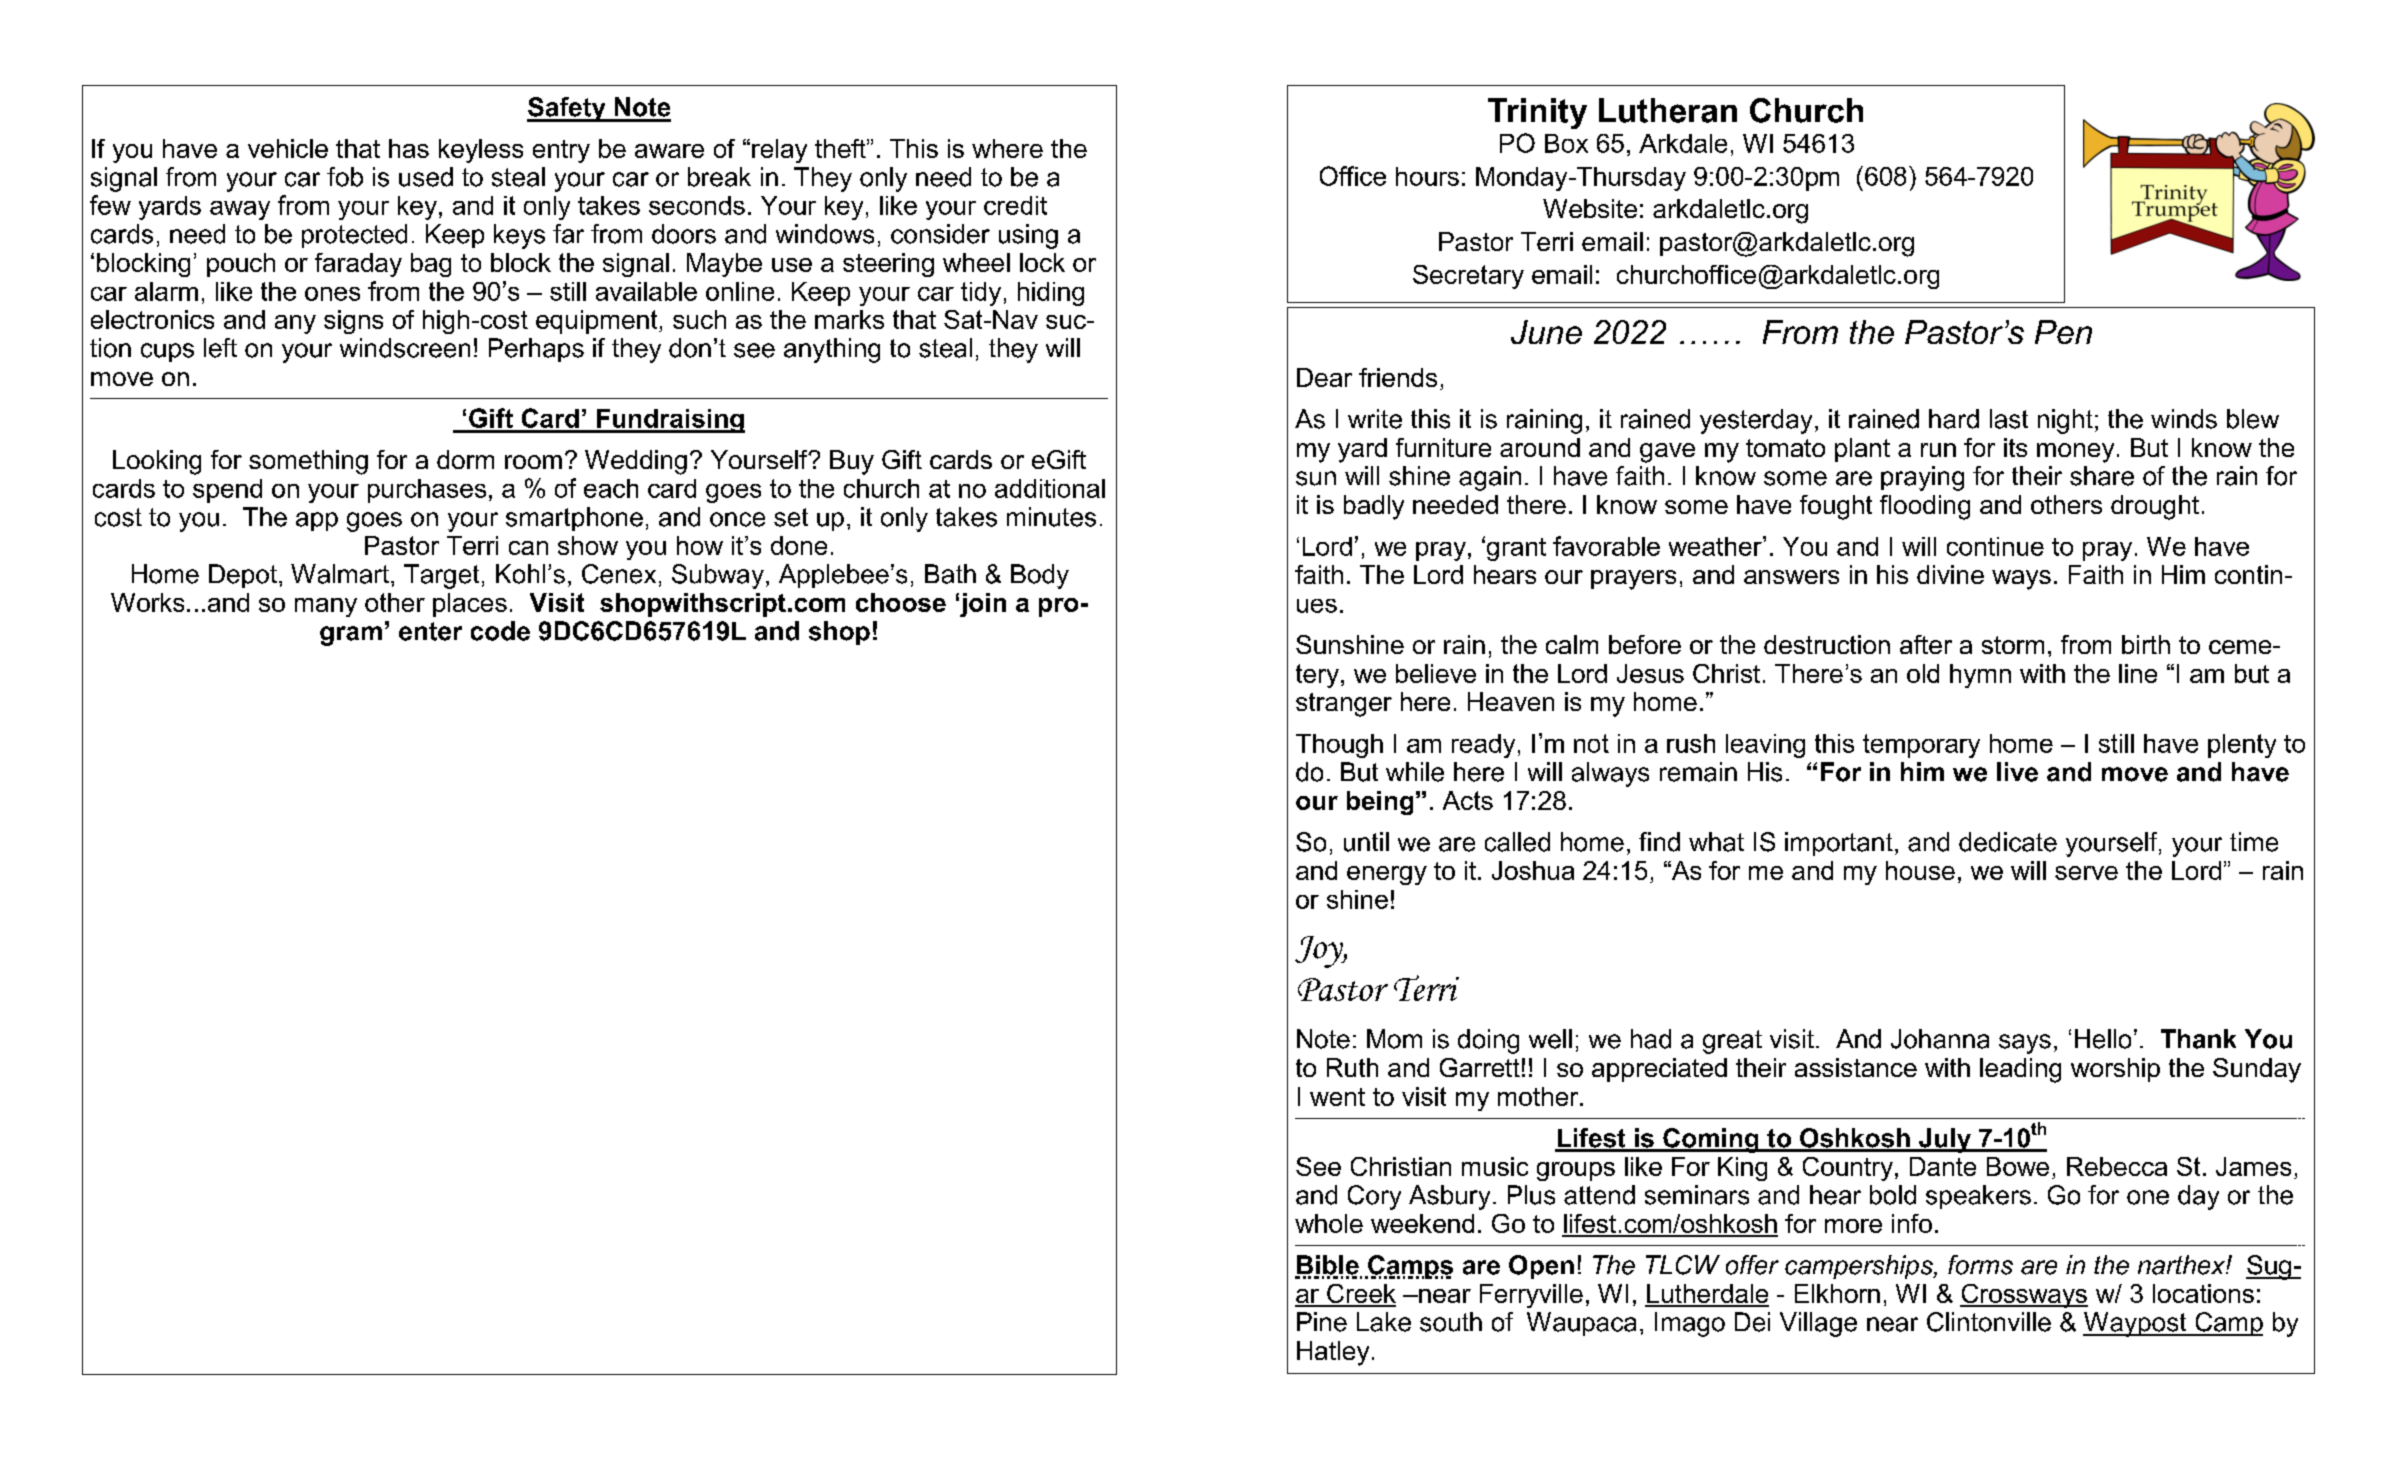 This screenshot has width=2404, height=1459. Describe the element at coordinates (1980, 1265) in the screenshot. I see `forms` at that location.
